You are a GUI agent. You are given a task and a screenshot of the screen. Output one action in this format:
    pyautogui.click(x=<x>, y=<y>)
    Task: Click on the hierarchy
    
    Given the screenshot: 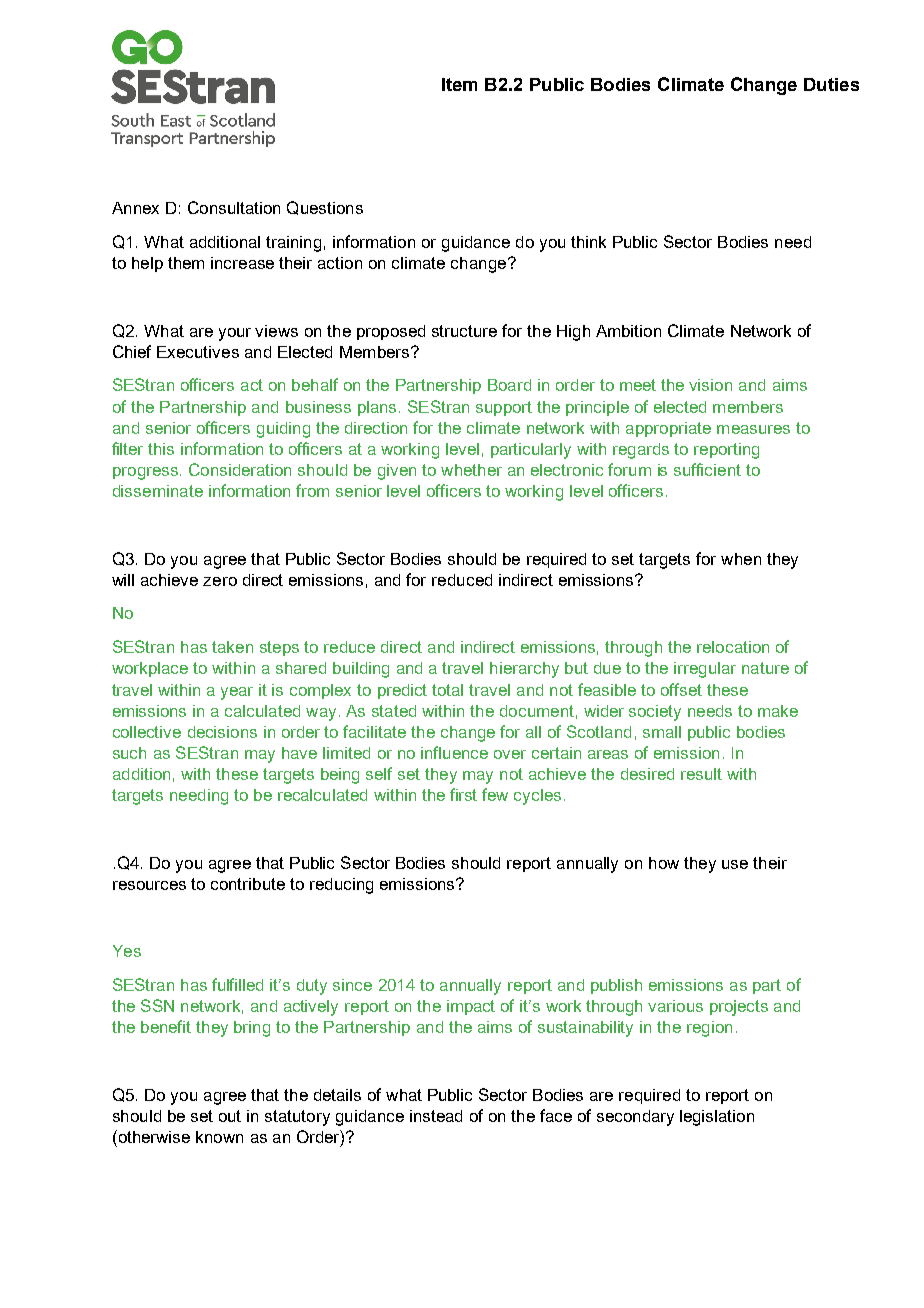 What is the action you would take?
    pyautogui.click(x=524, y=670)
